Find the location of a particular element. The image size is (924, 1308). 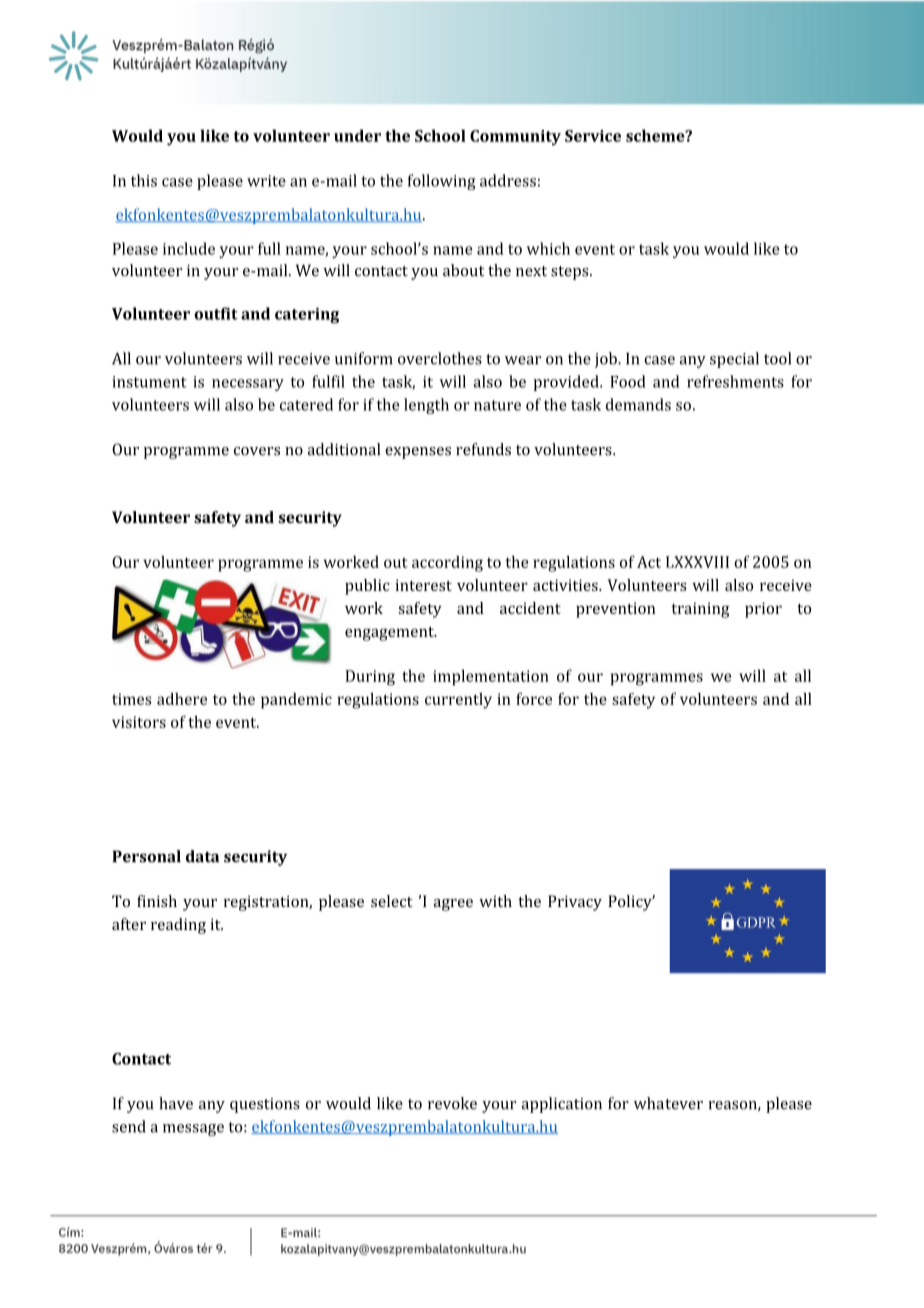

covers is located at coordinates (257, 451).
